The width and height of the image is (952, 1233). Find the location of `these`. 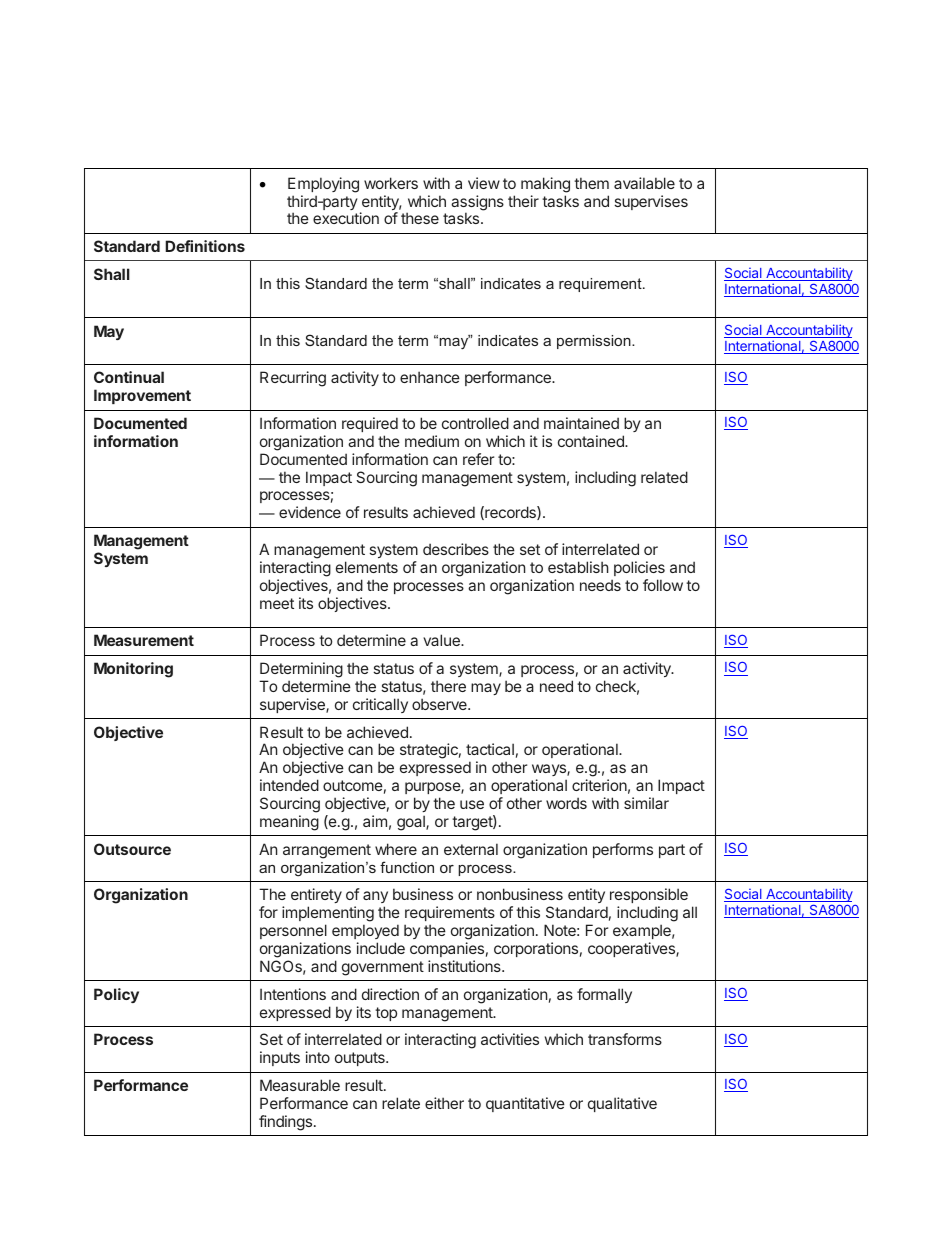

these is located at coordinates (420, 218).
